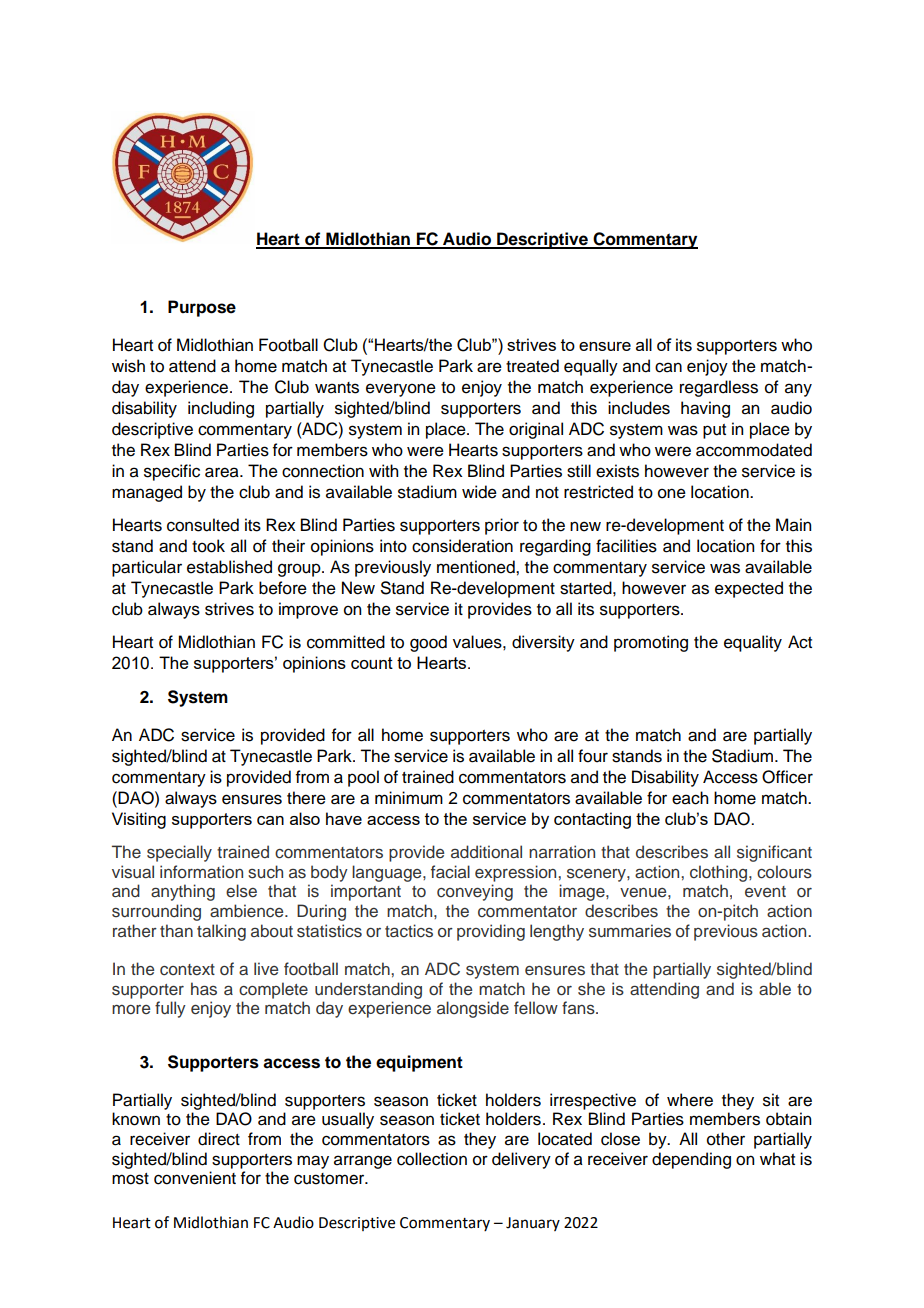  What do you see at coordinates (195, 1178) in the screenshot?
I see `convenient` at bounding box center [195, 1178].
